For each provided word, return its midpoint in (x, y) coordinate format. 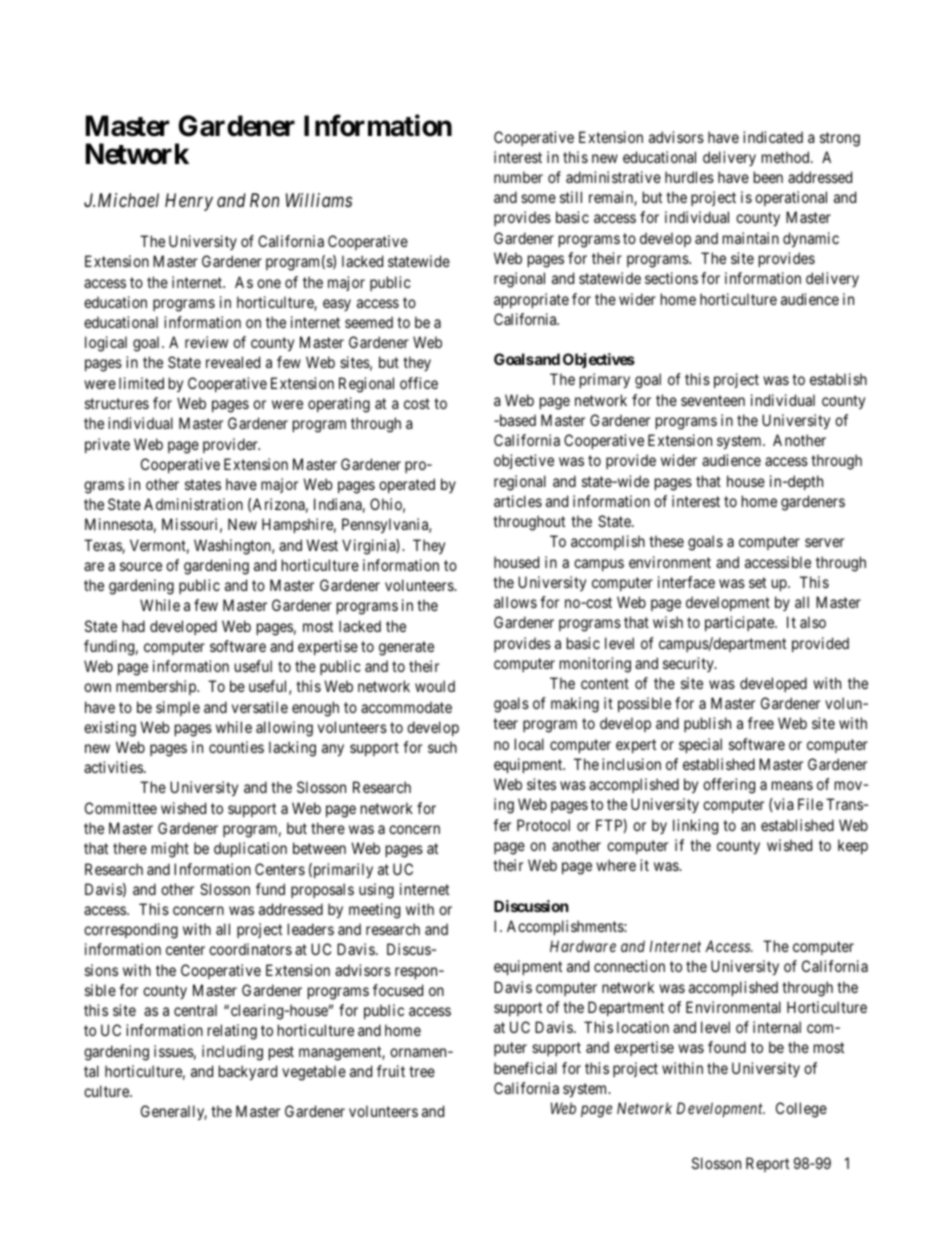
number (518, 177)
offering (729, 786)
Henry (189, 202)
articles (518, 501)
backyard (248, 1072)
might (170, 850)
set (757, 582)
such (442, 747)
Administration (193, 504)
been (768, 177)
